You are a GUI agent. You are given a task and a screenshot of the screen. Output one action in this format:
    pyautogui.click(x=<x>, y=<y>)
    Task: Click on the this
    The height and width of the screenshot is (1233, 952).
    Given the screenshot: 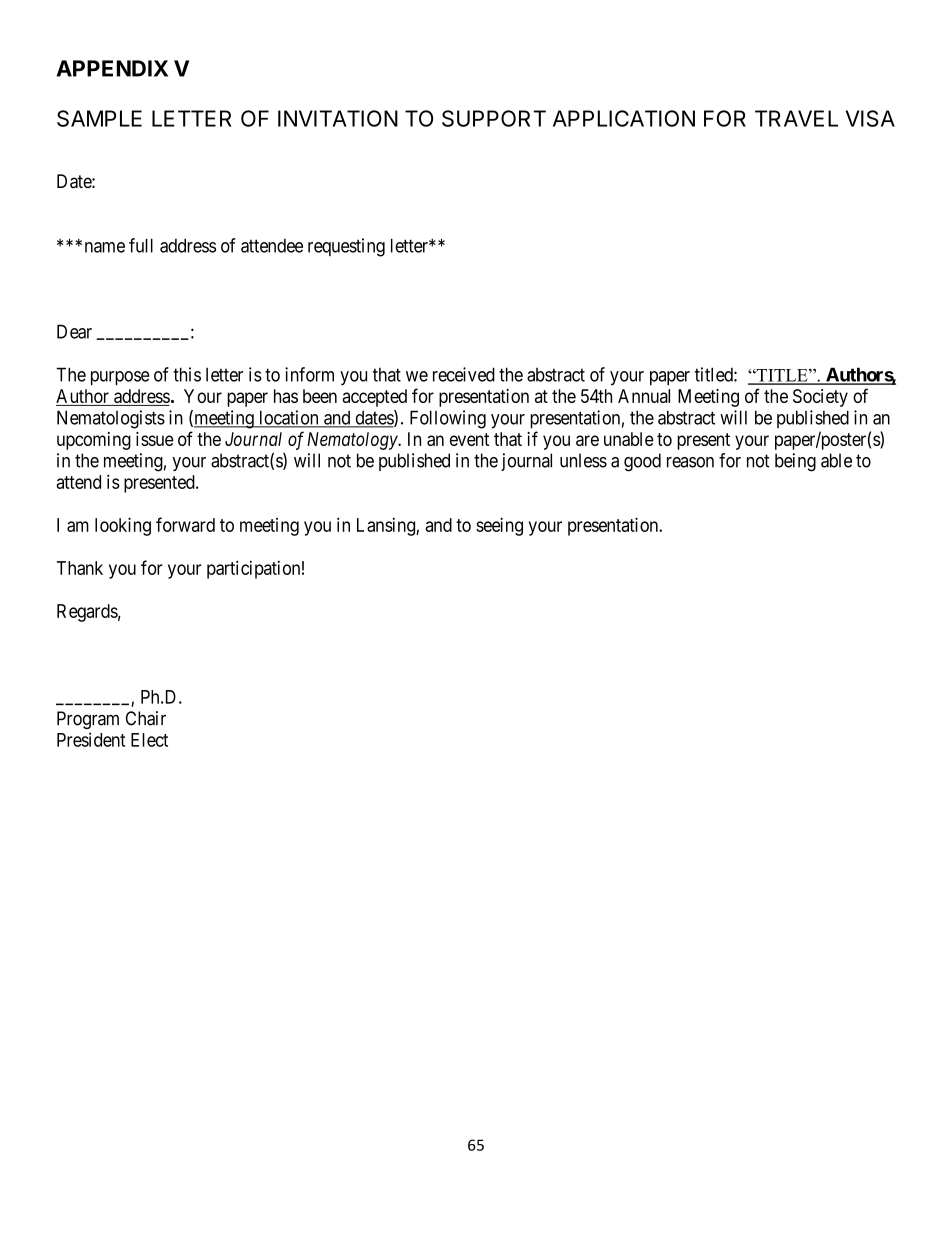 What is the action you would take?
    pyautogui.click(x=187, y=374)
